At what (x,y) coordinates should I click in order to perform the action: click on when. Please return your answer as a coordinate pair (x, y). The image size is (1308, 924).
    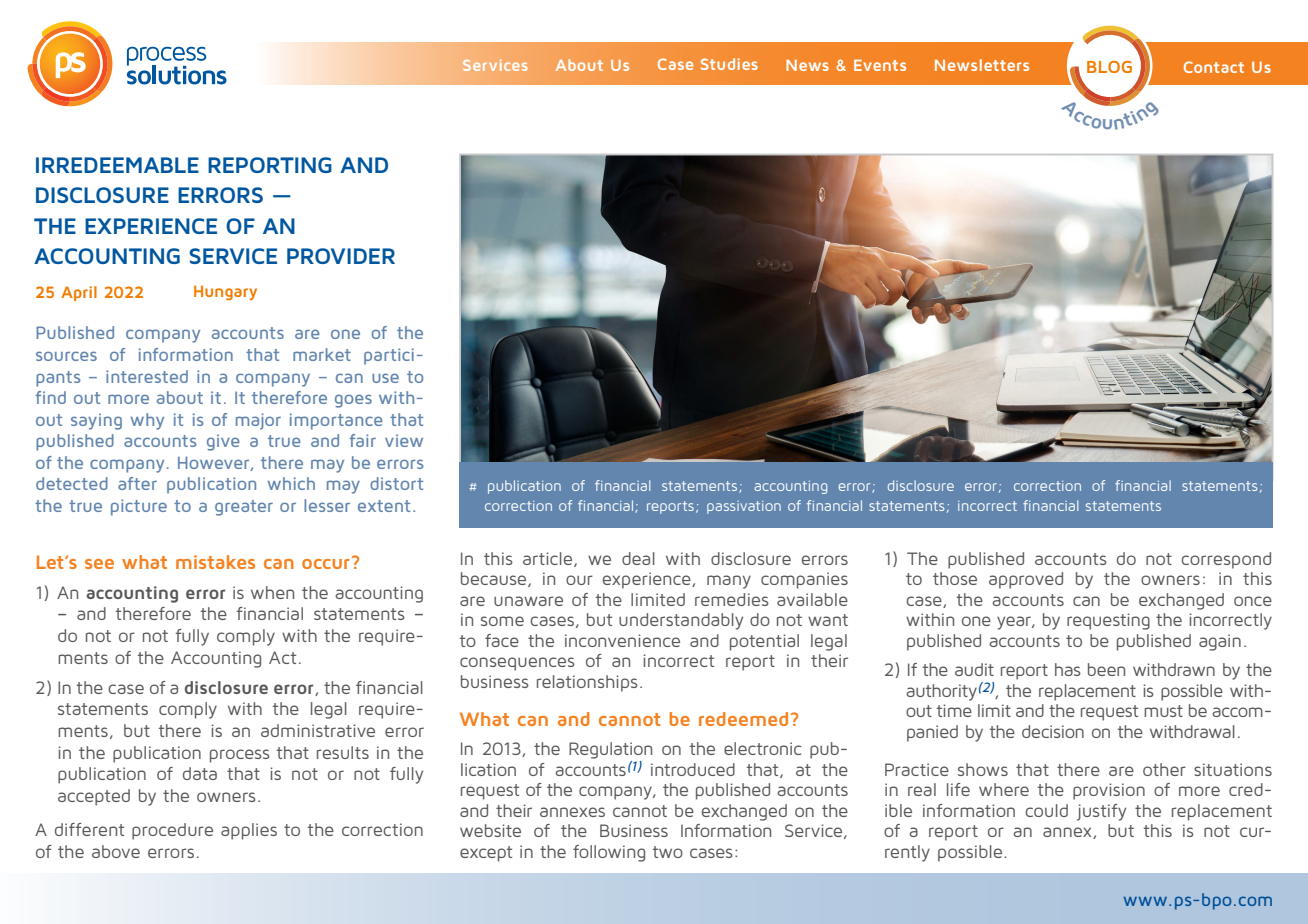
    Looking at the image, I should click on (272, 592).
